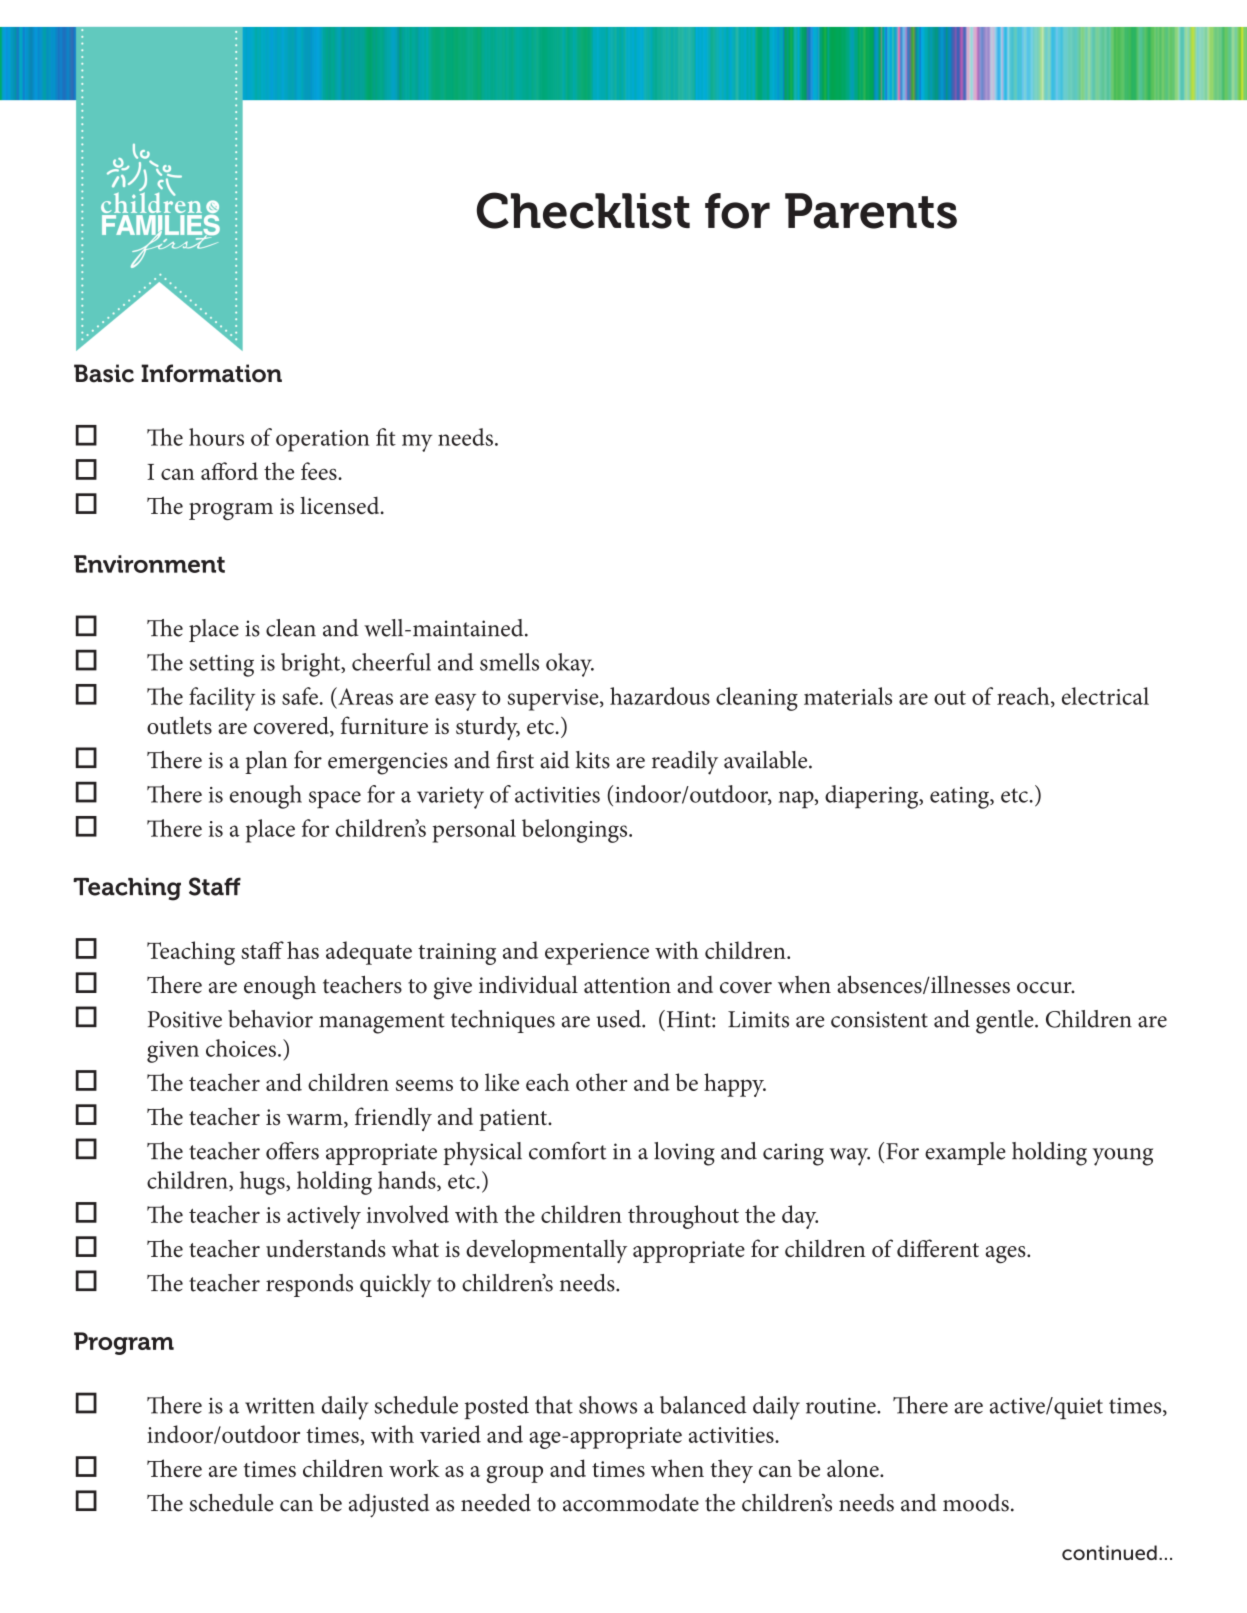 The height and width of the document is (1613, 1247). What do you see at coordinates (631, 1503) in the document?
I see `accommodate` at bounding box center [631, 1503].
